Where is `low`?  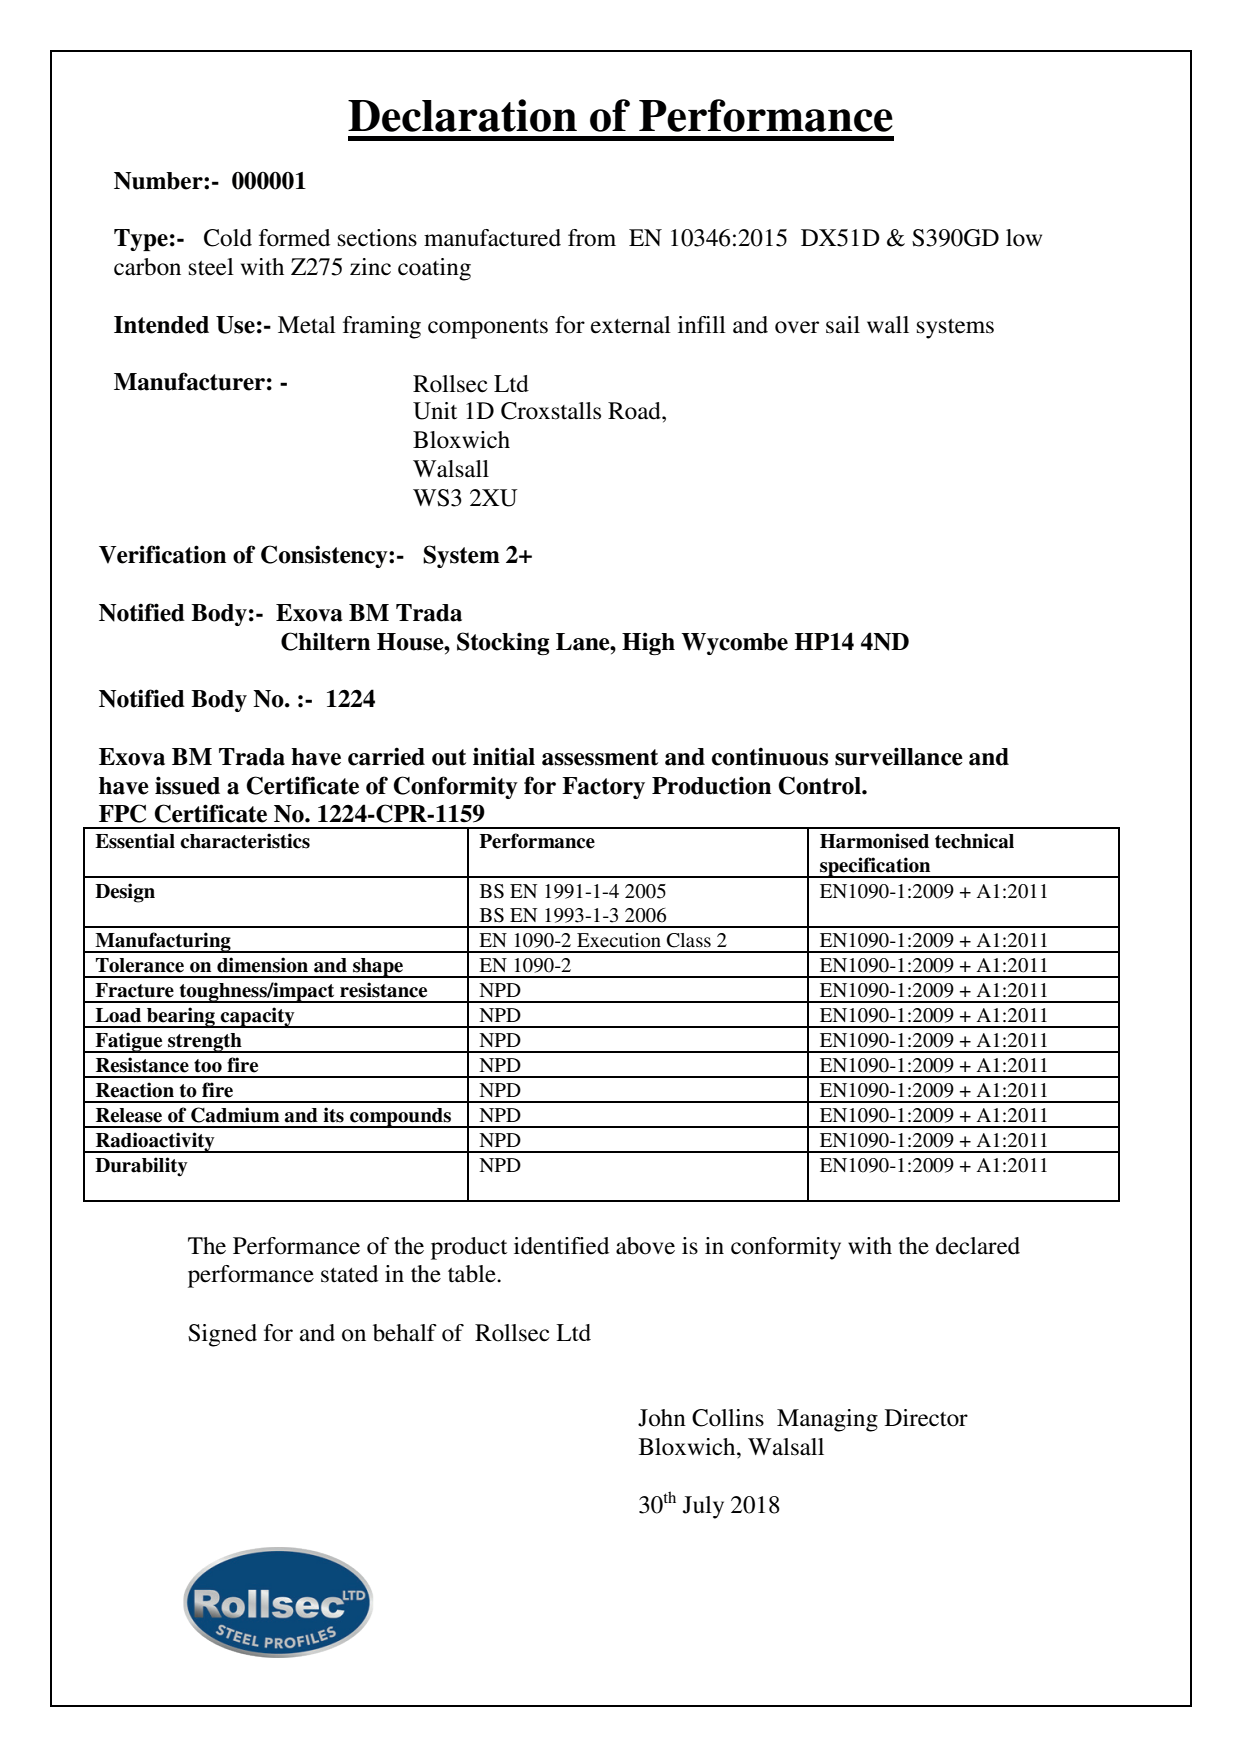
low is located at coordinates (1024, 238).
